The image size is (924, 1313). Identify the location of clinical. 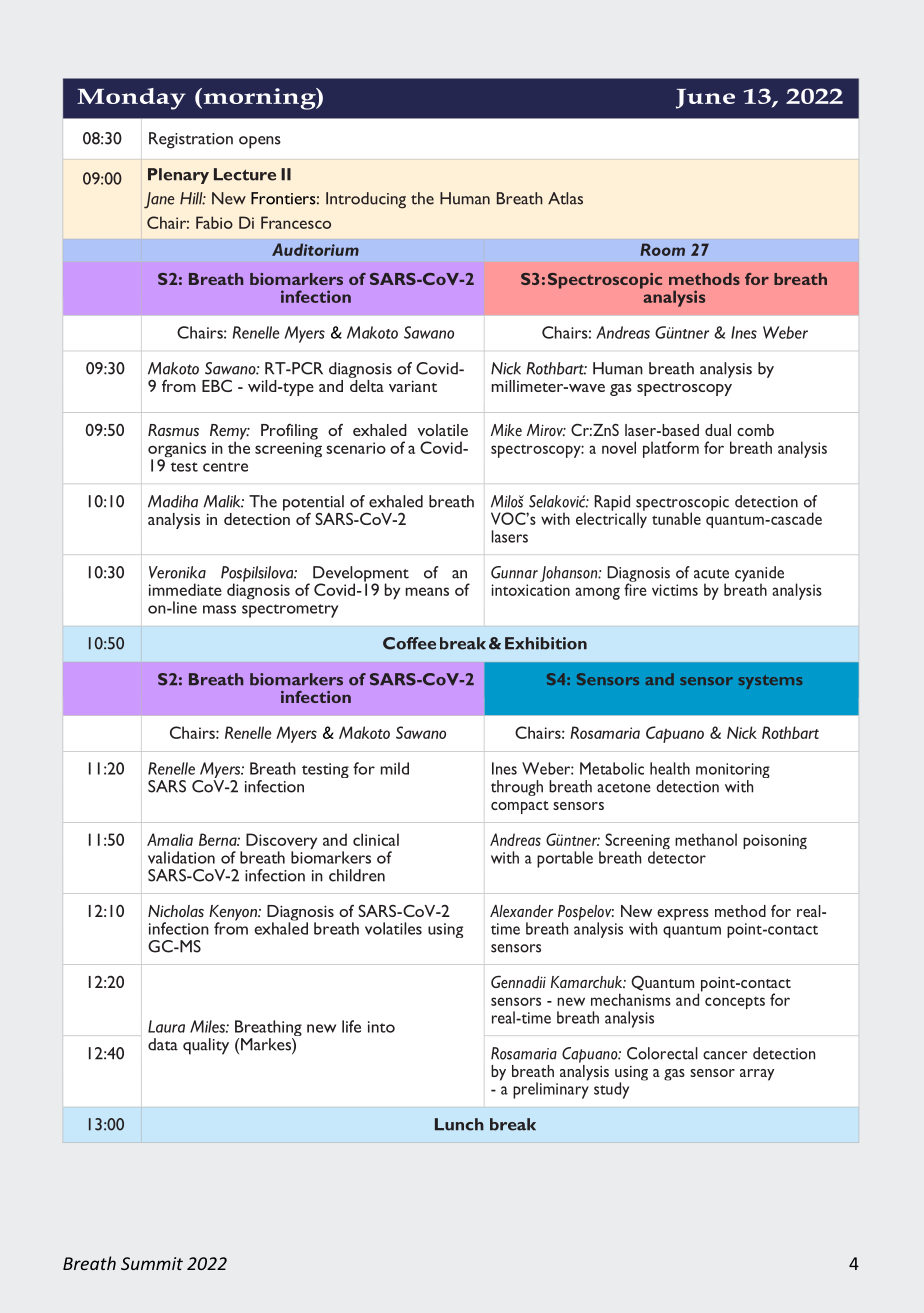
(376, 839).
